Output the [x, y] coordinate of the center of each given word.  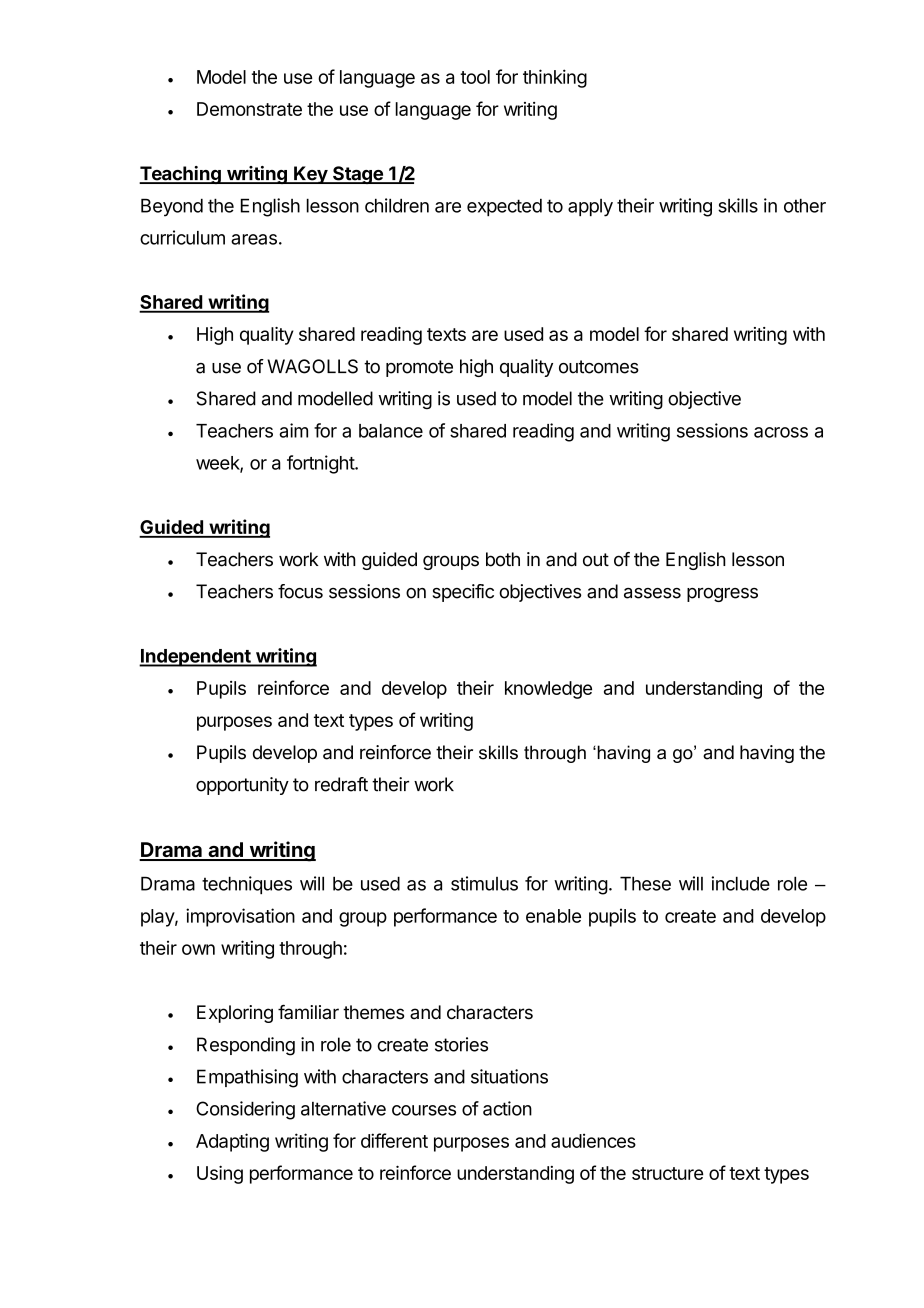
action [507, 1108]
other [805, 205]
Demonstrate [249, 109]
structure [667, 1173]
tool [475, 77]
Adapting [232, 1142]
